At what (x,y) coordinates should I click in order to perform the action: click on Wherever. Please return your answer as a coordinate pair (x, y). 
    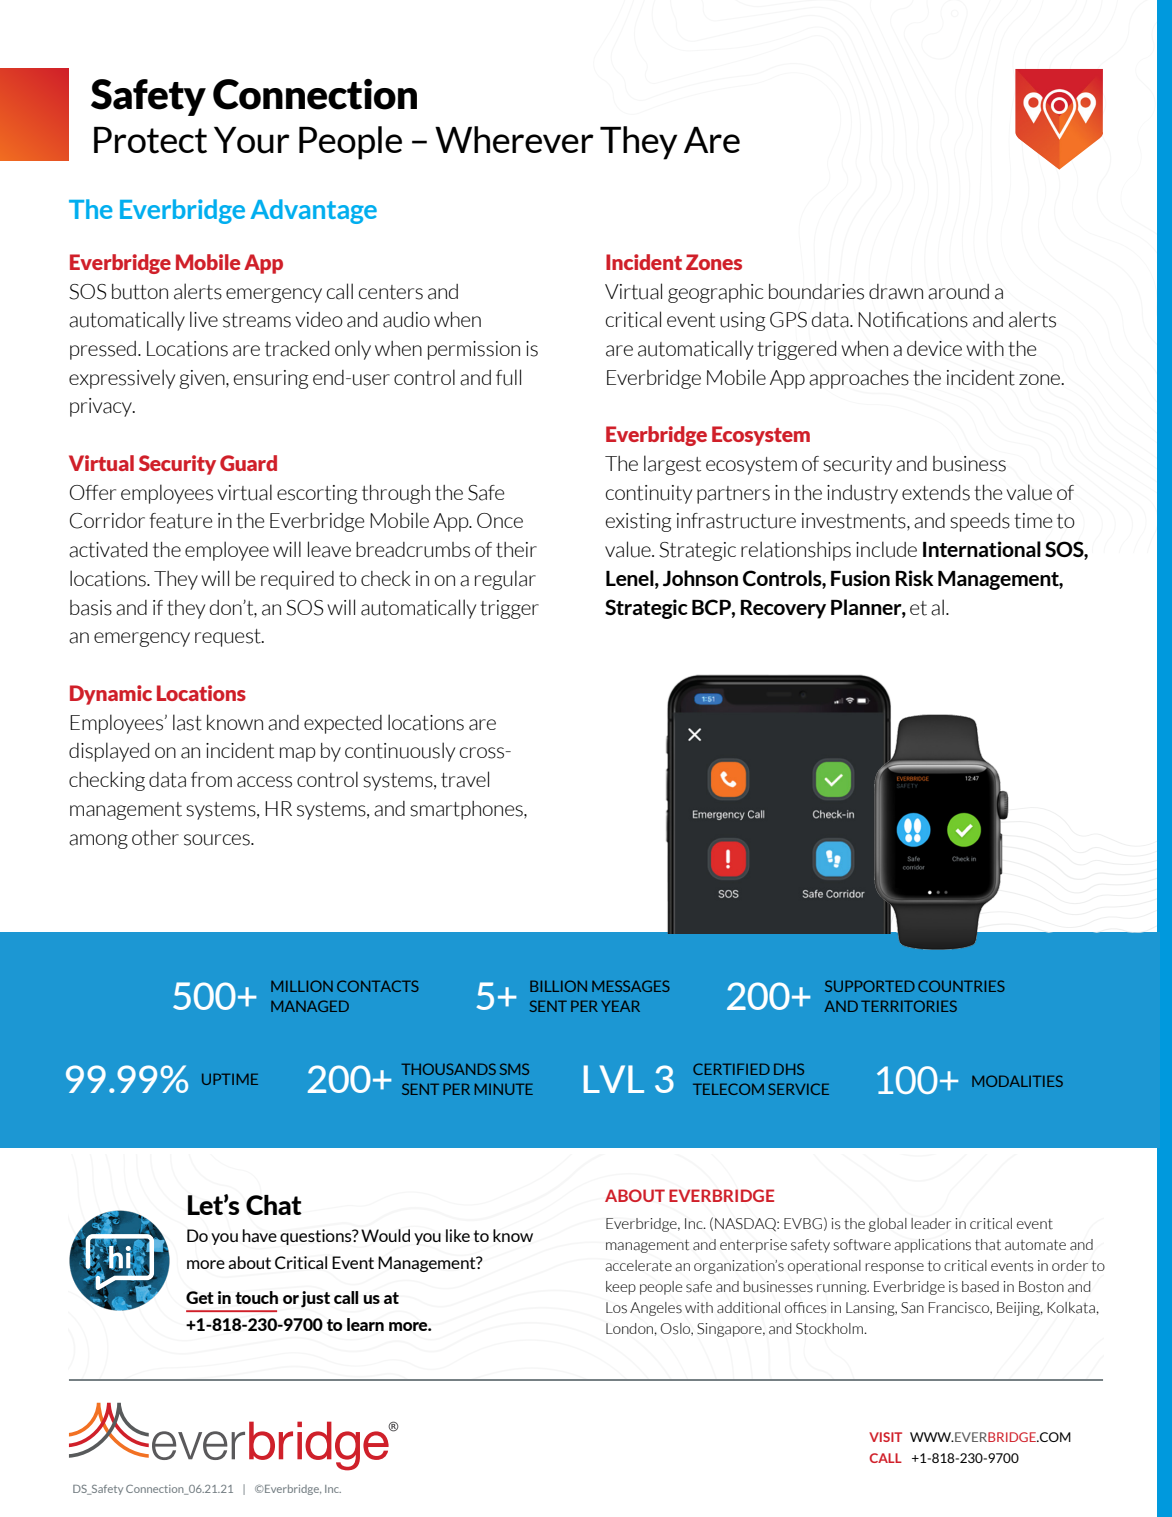
    Looking at the image, I should click on (514, 139).
